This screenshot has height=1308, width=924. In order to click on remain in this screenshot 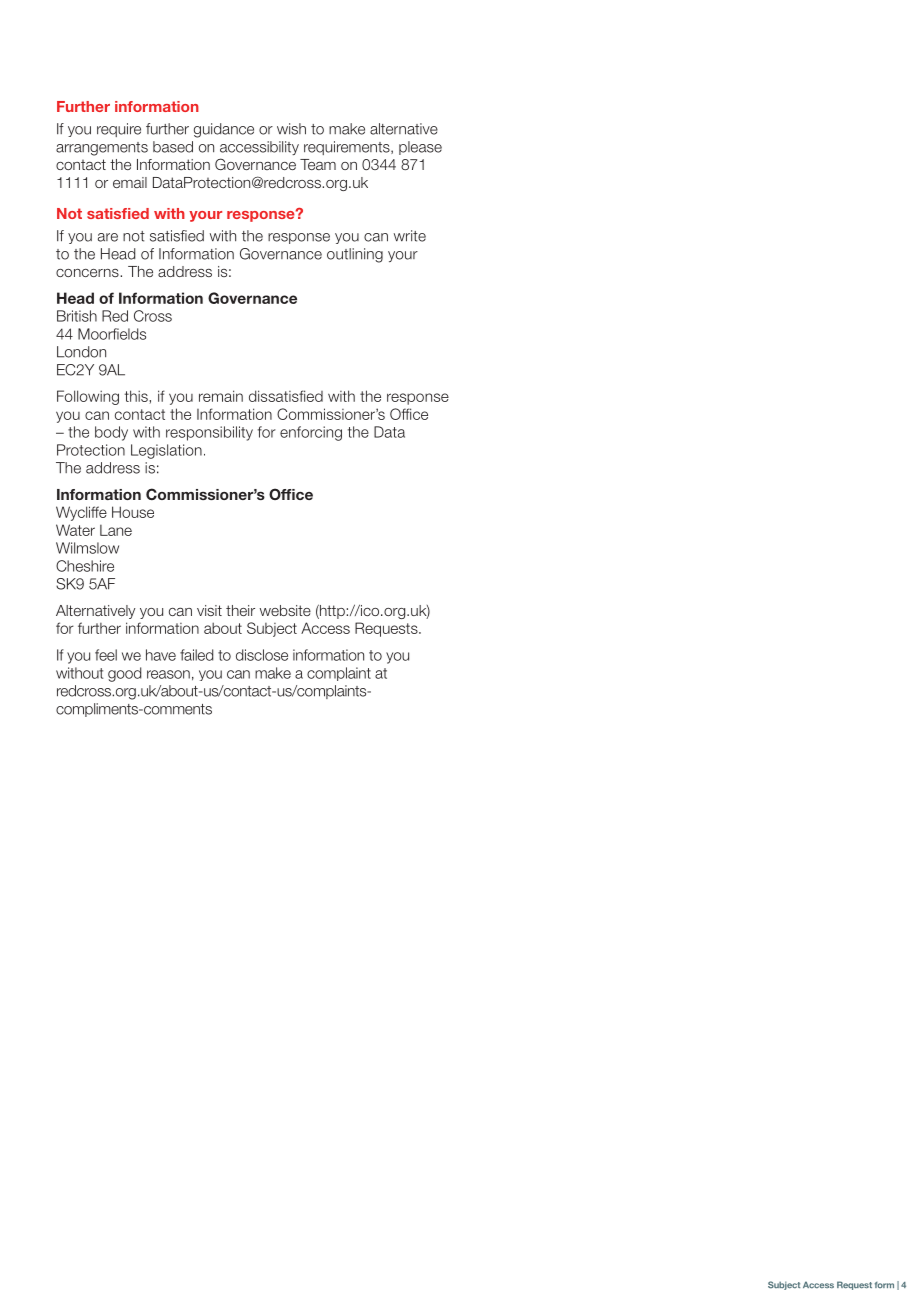, I will do `click(221, 396)`.
